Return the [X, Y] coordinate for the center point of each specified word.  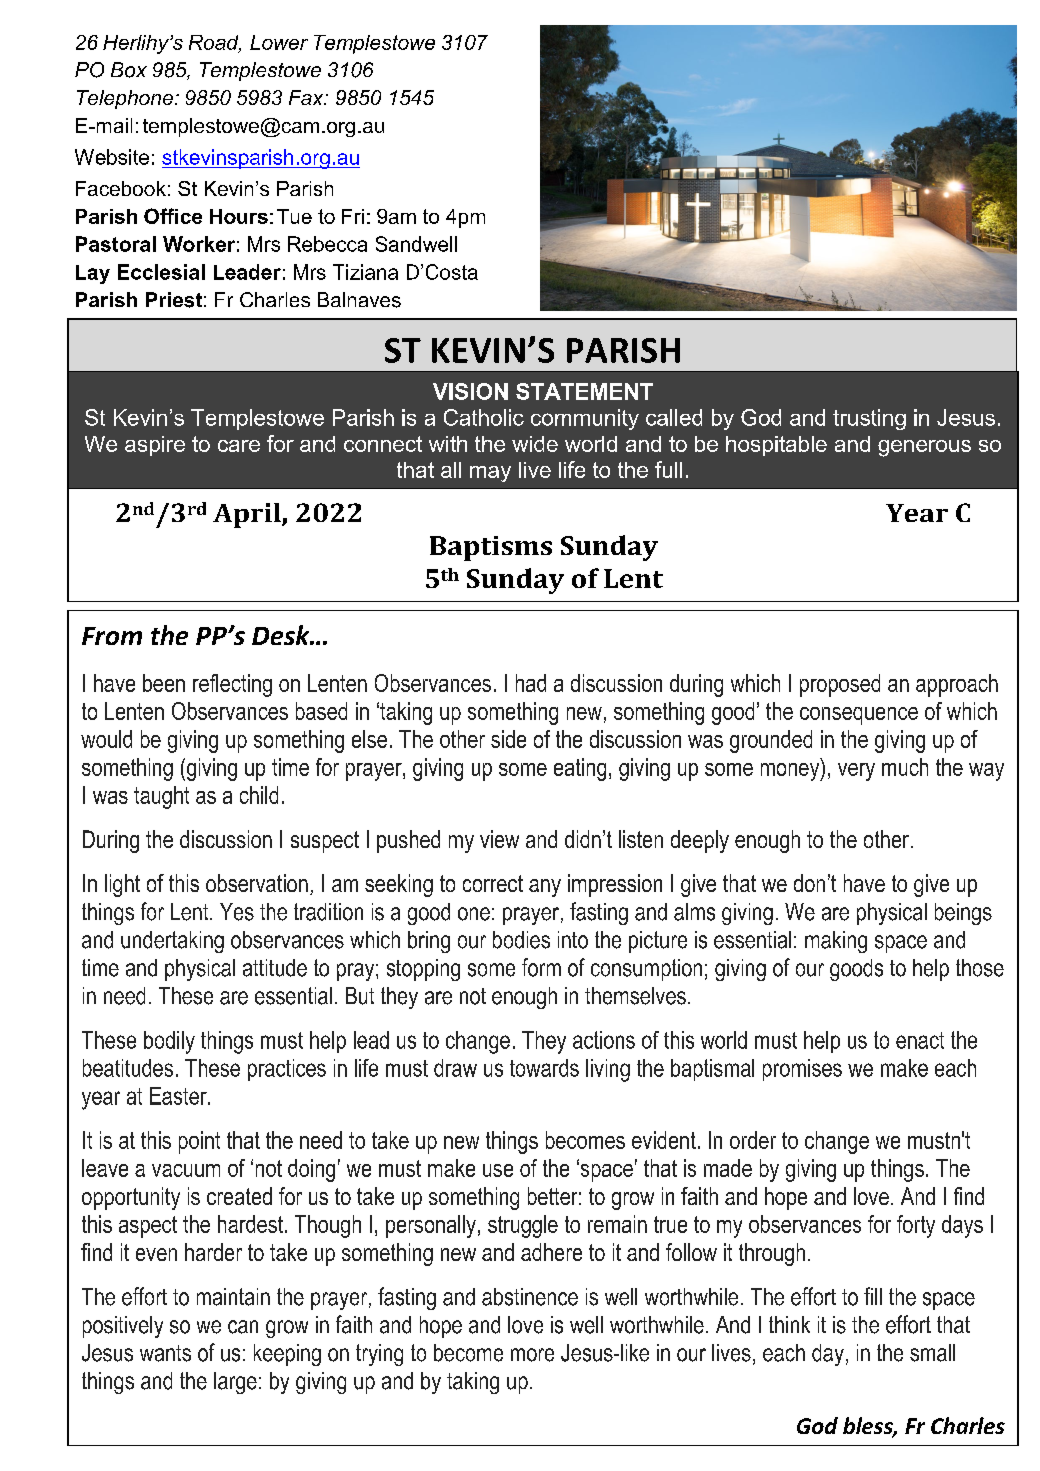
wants [165, 1353]
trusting [869, 419]
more [532, 1355]
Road [215, 43]
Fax [307, 97]
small [932, 1353]
